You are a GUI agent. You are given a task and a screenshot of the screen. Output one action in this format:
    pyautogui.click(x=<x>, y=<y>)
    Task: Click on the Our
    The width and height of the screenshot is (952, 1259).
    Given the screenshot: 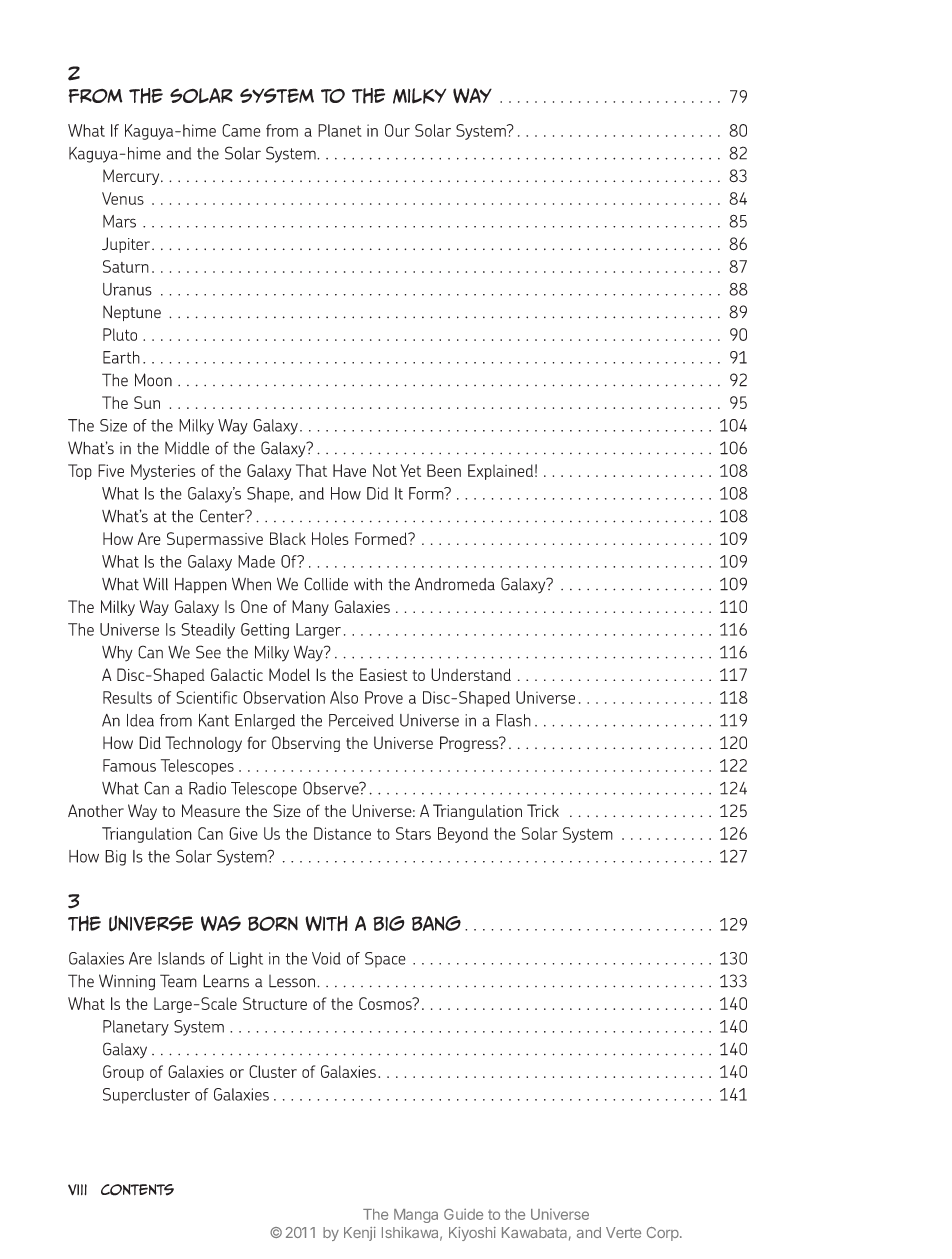 What is the action you would take?
    pyautogui.click(x=397, y=130)
